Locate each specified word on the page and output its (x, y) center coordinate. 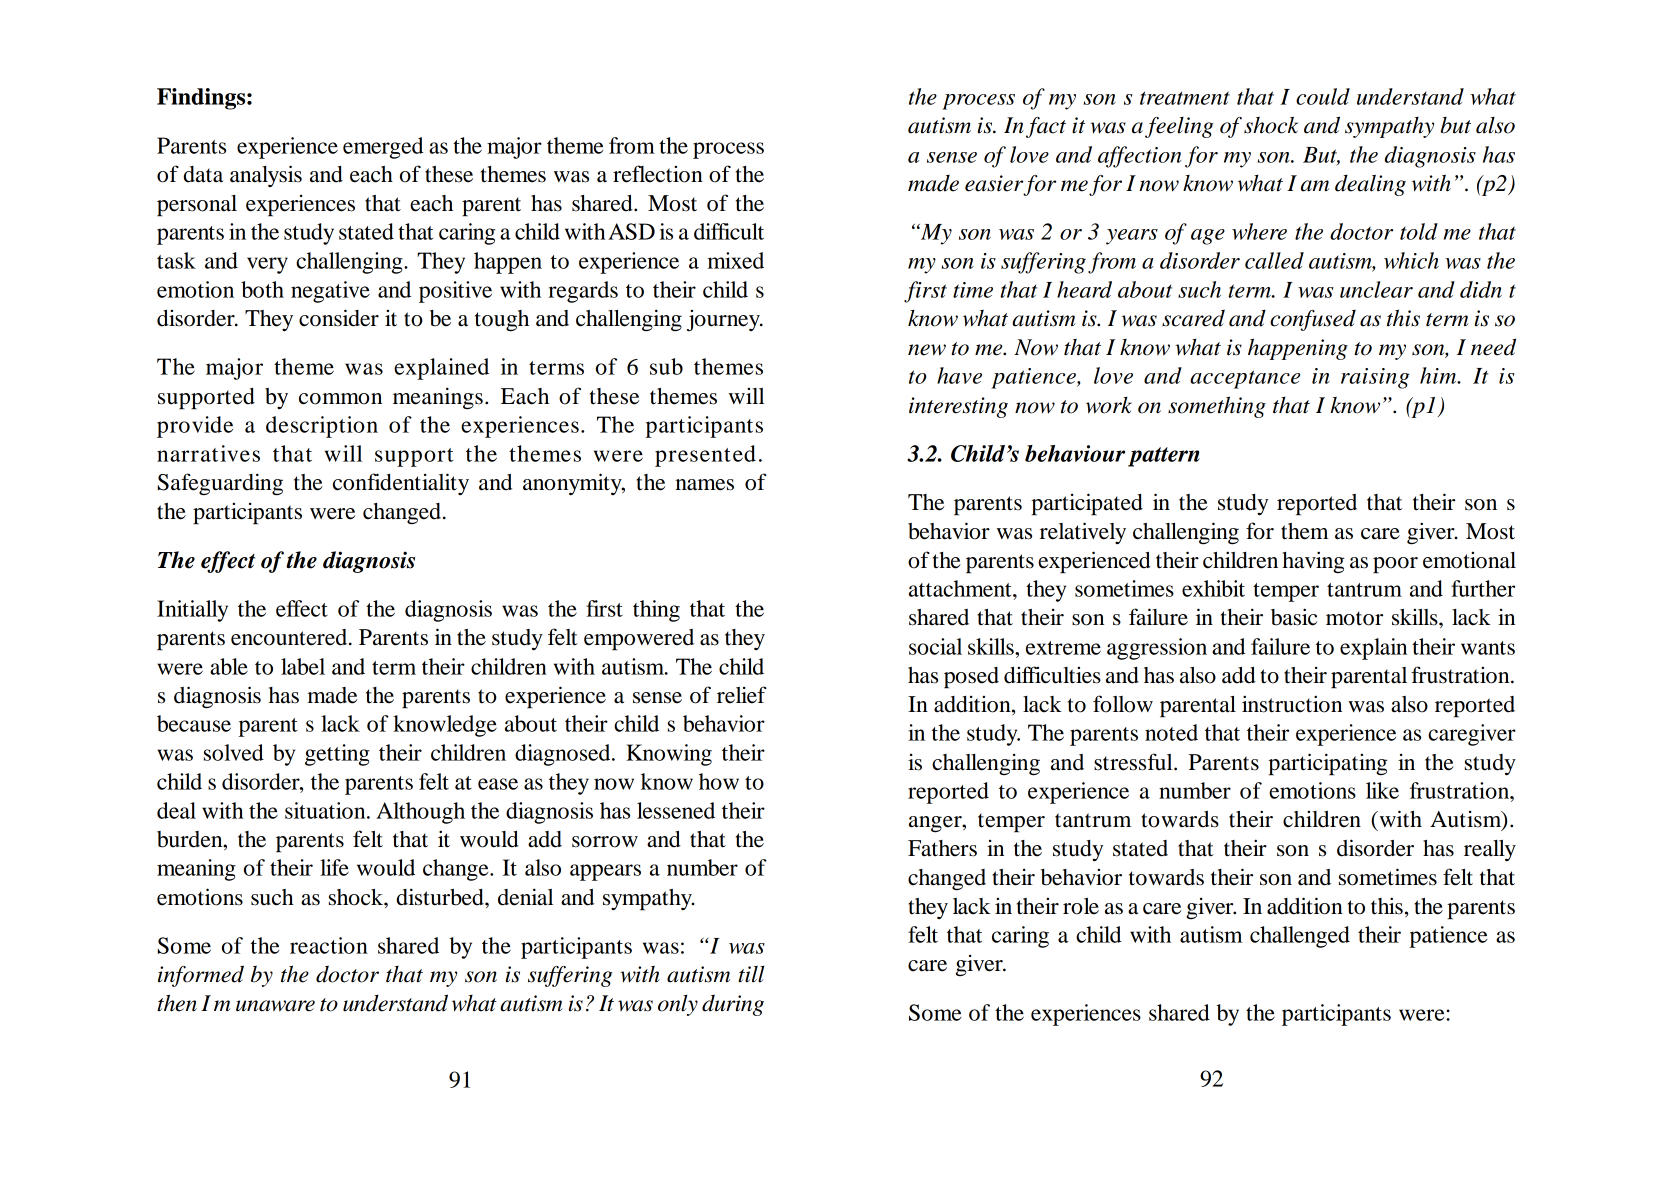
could (1323, 96)
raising (1375, 378)
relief (742, 695)
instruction (1292, 704)
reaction (329, 945)
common (340, 399)
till (751, 974)
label (303, 666)
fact (1046, 127)
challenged (1300, 937)
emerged (383, 148)
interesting (958, 407)
